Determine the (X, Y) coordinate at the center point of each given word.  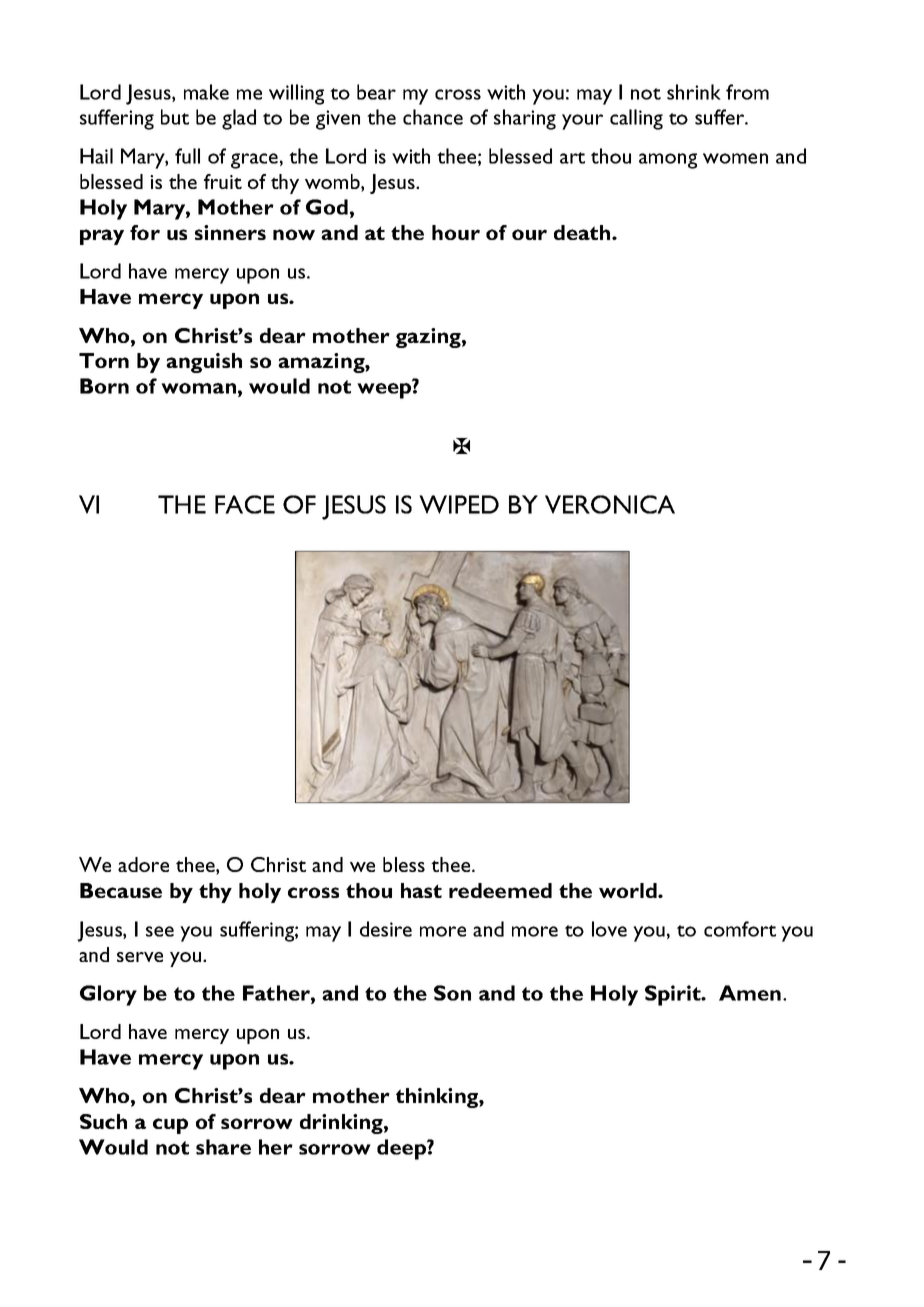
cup (170, 1126)
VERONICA (610, 504)
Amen (750, 993)
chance (433, 117)
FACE (245, 504)
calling (636, 119)
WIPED (459, 504)
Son (452, 993)
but (175, 117)
